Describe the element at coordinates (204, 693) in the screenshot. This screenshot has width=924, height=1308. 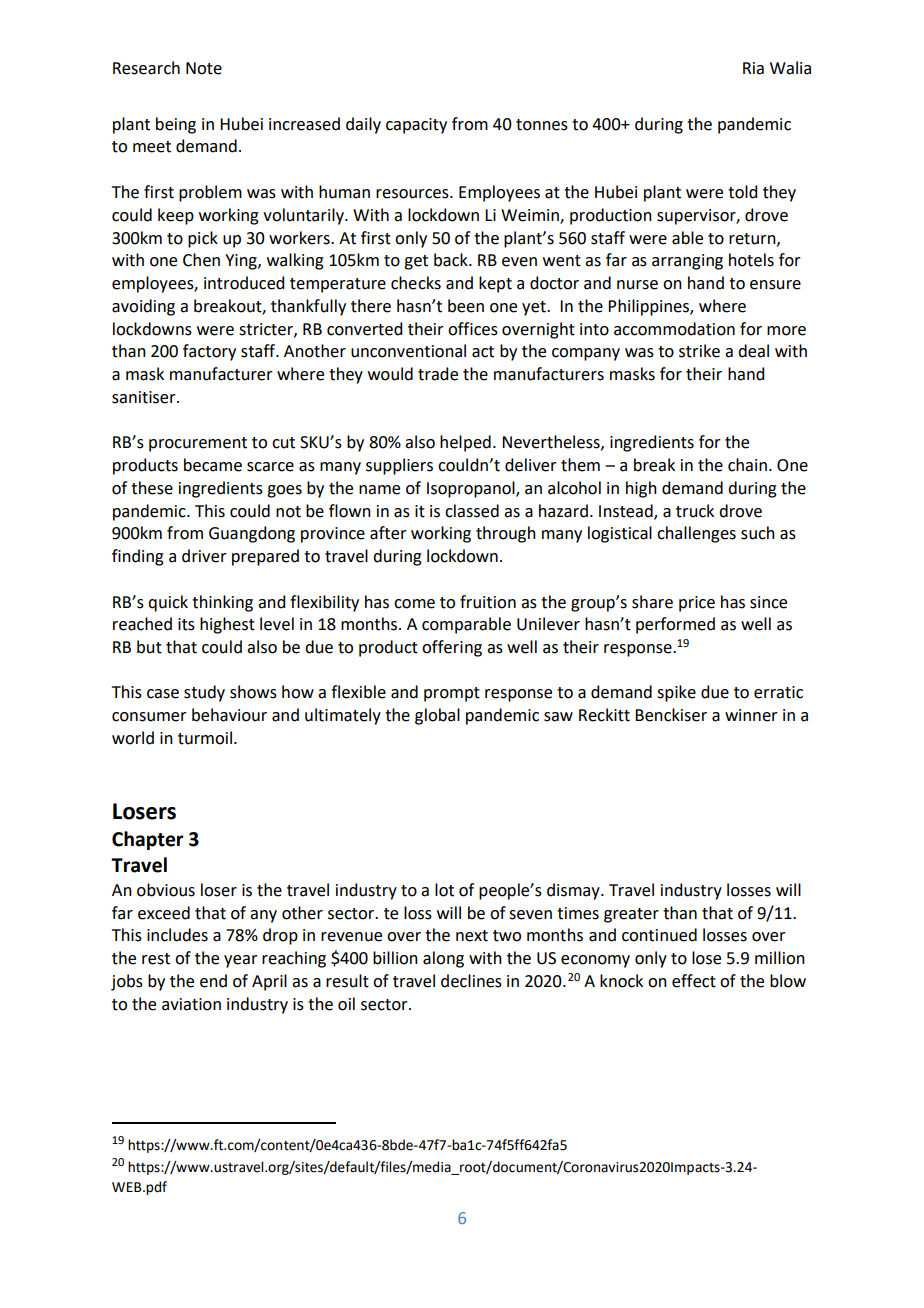
I see `study` at that location.
